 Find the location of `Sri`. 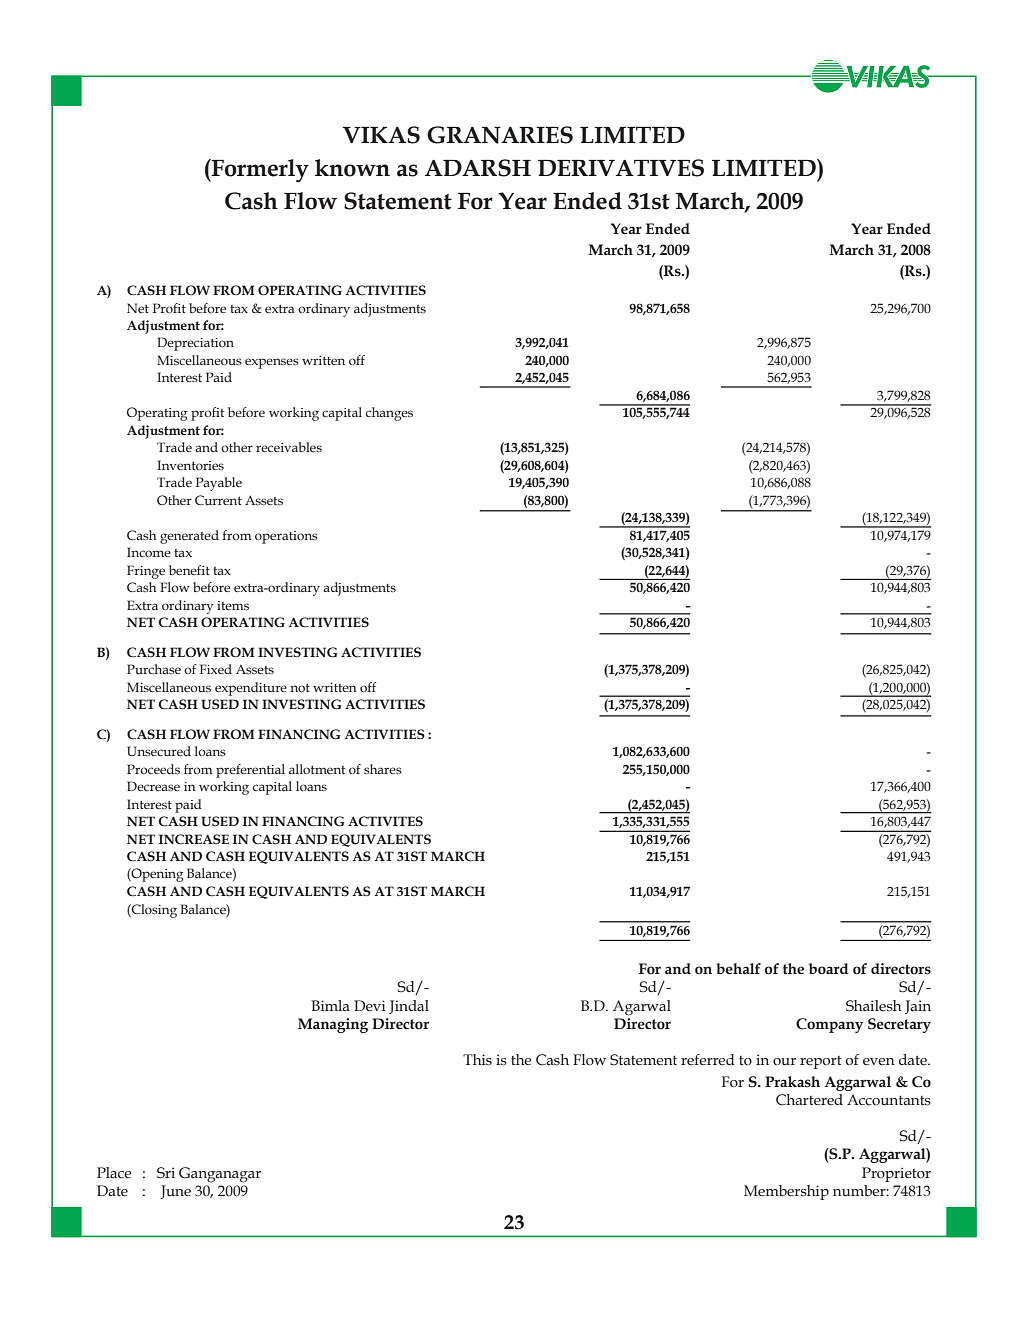

Sri is located at coordinates (166, 1173).
